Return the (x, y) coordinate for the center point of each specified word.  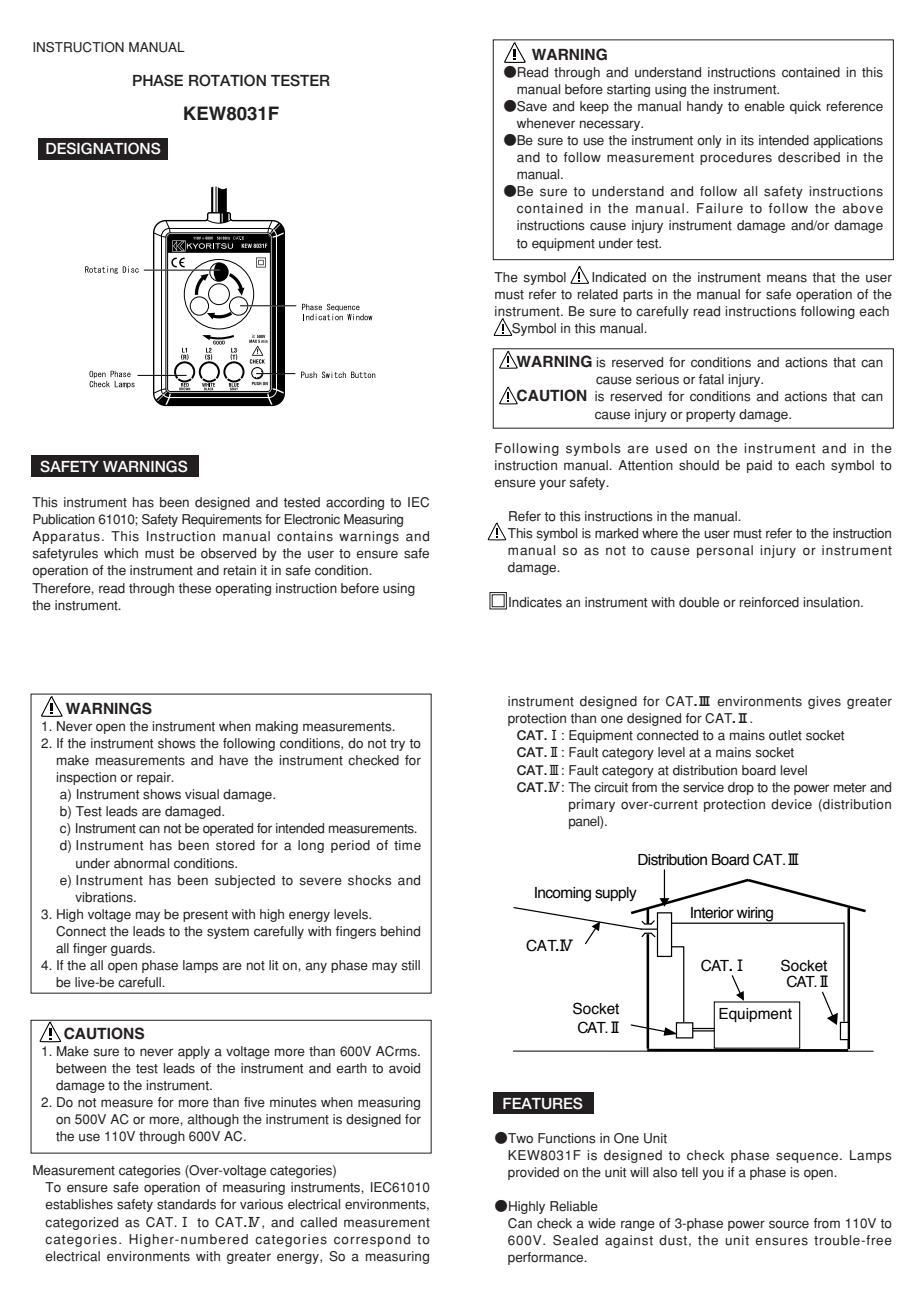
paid (759, 466)
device (791, 804)
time (407, 845)
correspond (372, 1240)
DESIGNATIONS (103, 148)
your (552, 485)
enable (764, 106)
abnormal (141, 863)
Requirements (222, 520)
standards (186, 1204)
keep (594, 107)
